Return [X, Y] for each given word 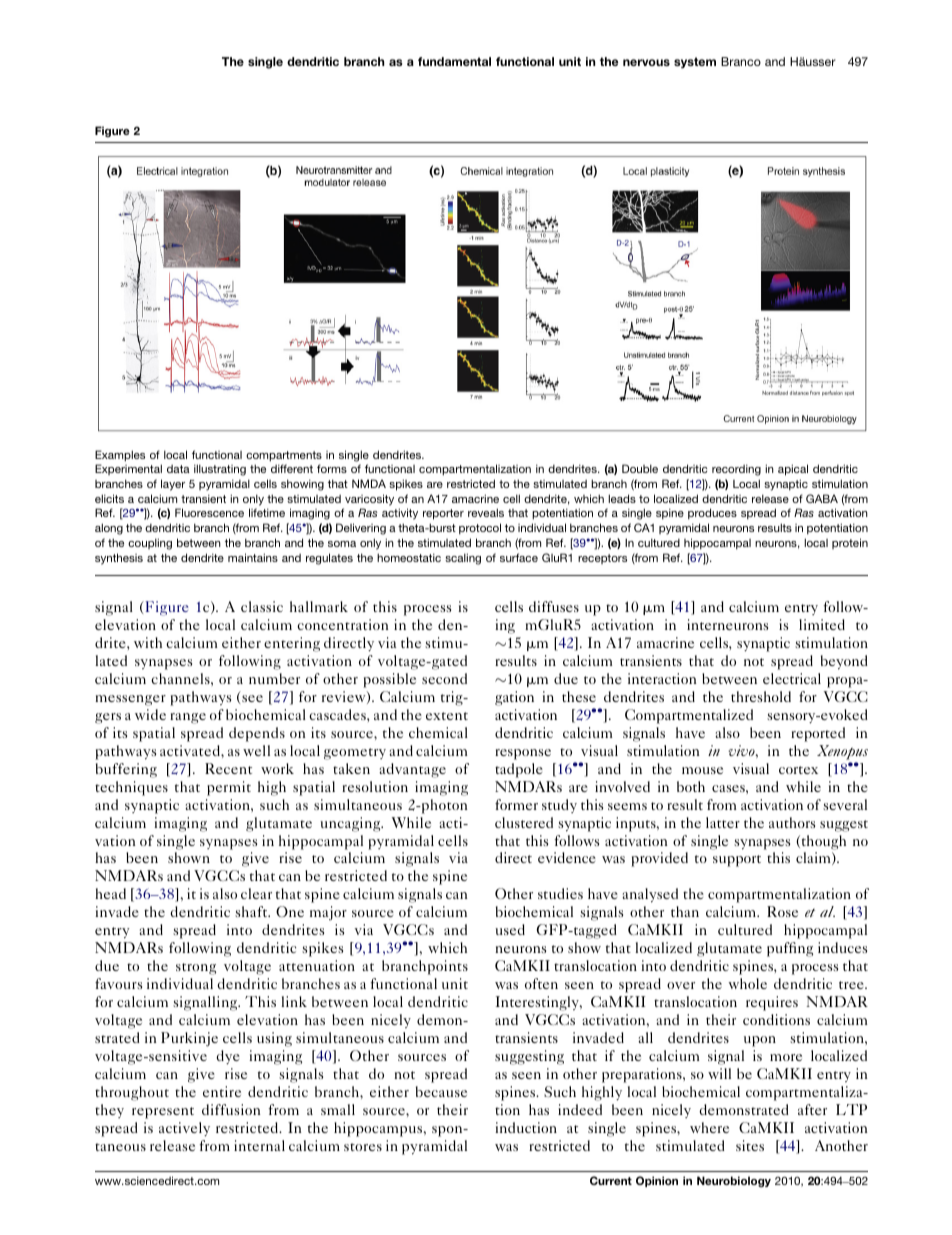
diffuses [554, 606]
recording [736, 470]
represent [163, 1113]
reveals [486, 512]
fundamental [454, 61]
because [441, 1091]
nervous [646, 62]
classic [262, 606]
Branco [741, 61]
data [178, 469]
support [737, 861]
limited [822, 624]
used [510, 929]
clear [256, 893]
